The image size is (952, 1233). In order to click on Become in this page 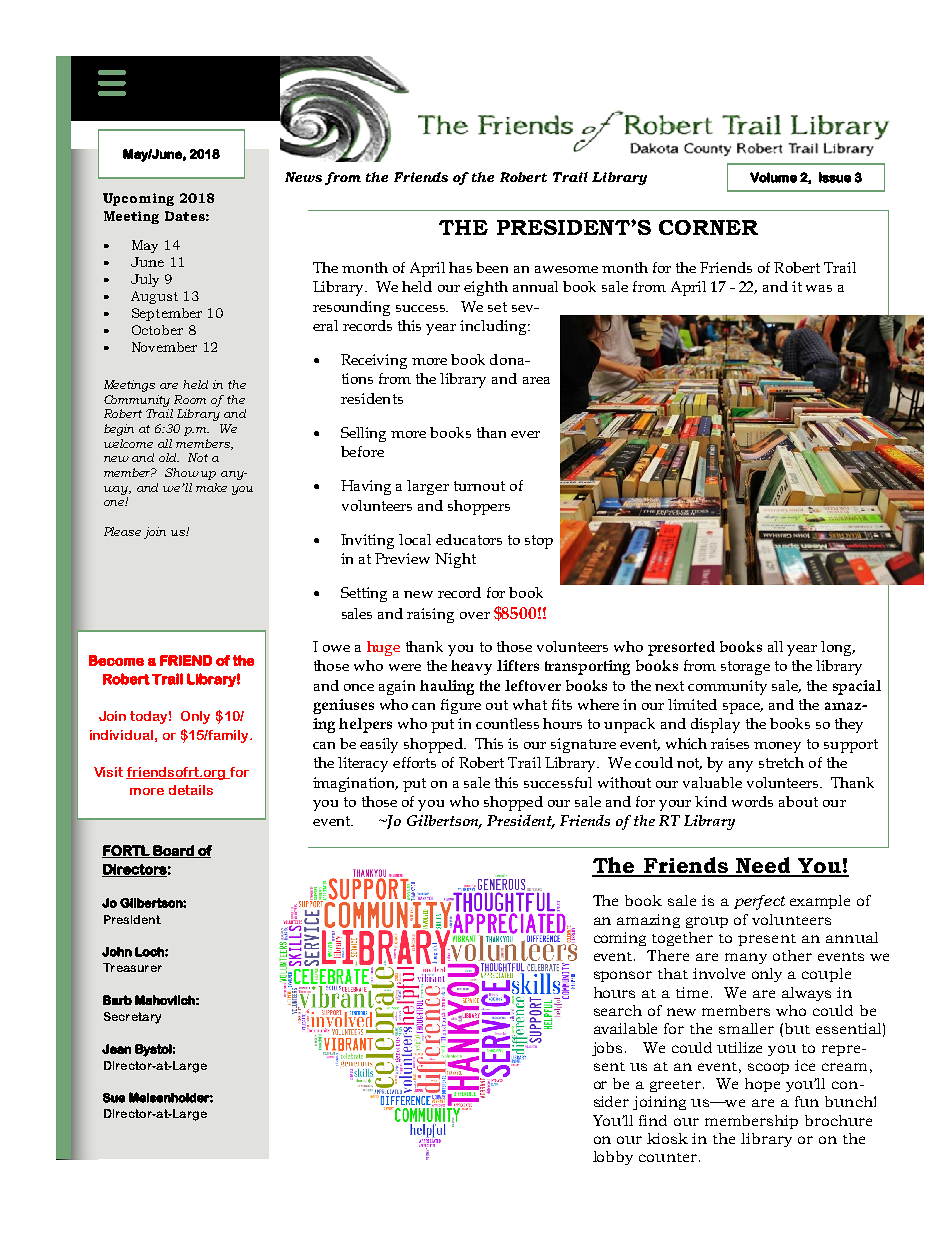, I will do `click(116, 660)`.
